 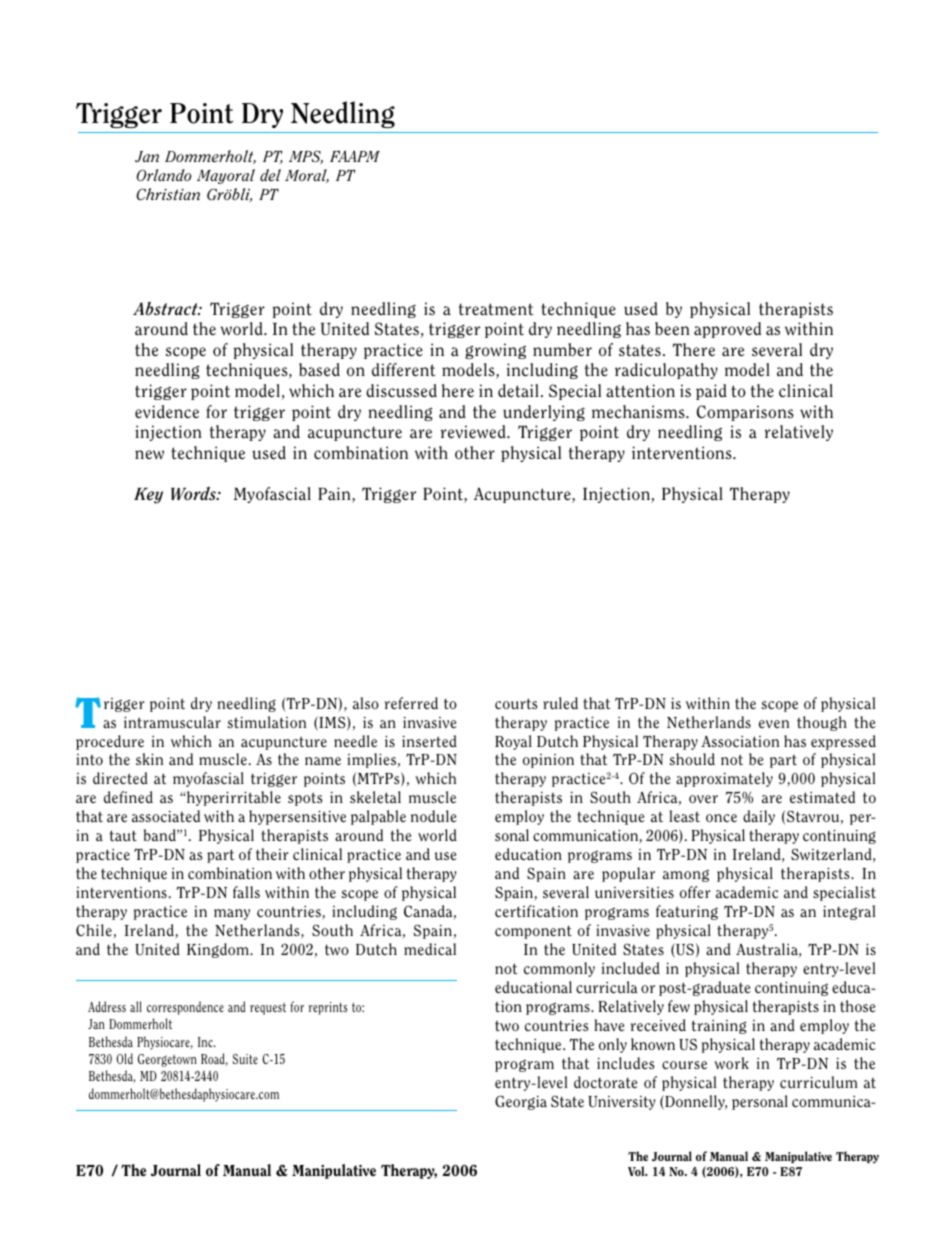 What do you see at coordinates (434, 816) in the screenshot?
I see `nodule` at bounding box center [434, 816].
